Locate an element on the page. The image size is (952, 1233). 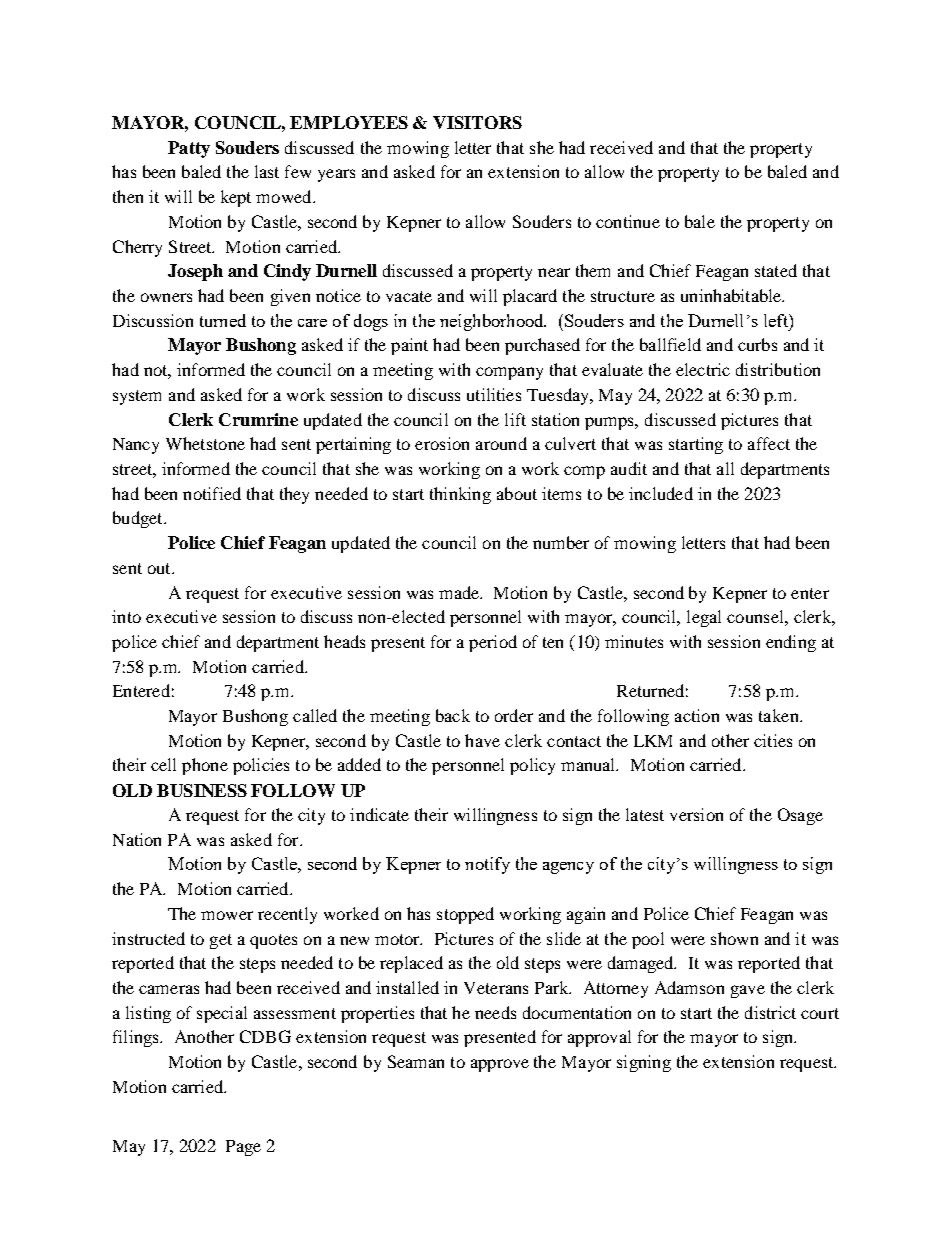
into is located at coordinates (126, 616).
